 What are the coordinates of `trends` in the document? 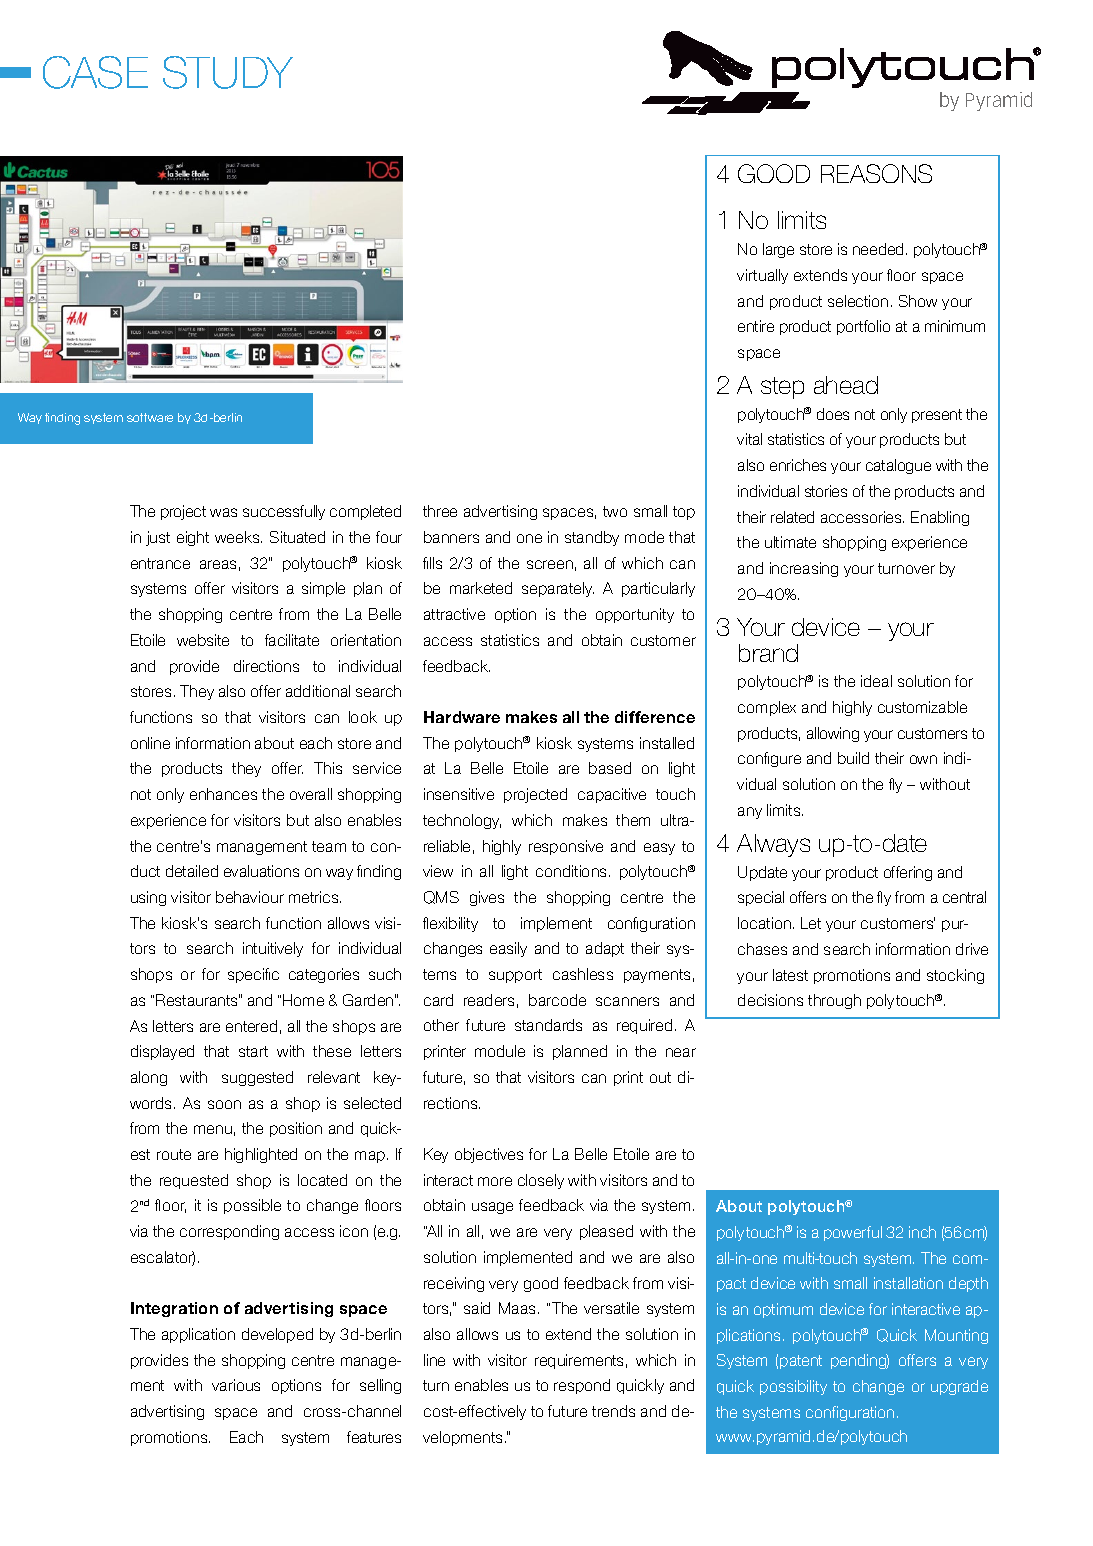 It's located at (613, 1411).
